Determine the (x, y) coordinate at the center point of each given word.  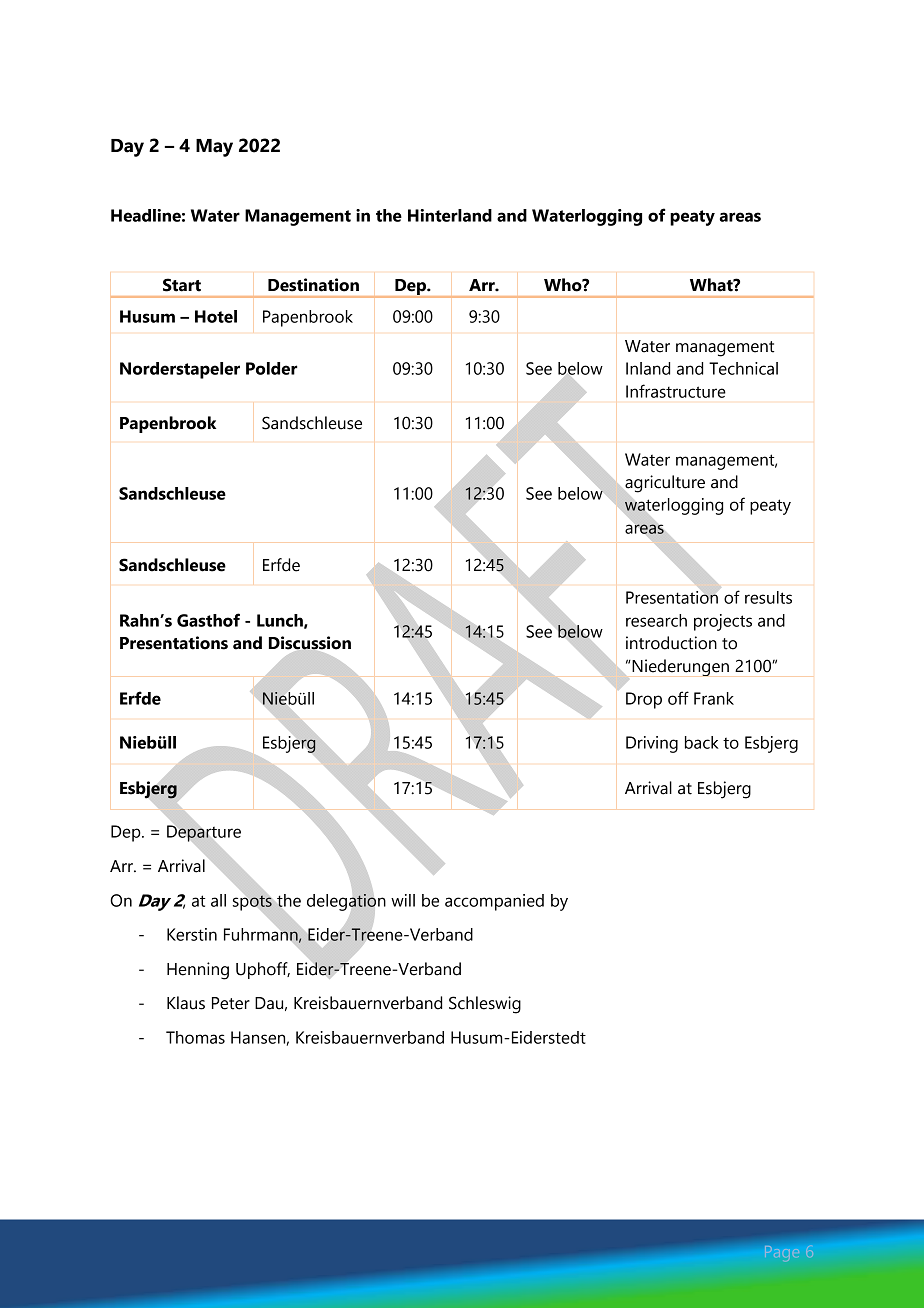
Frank (714, 698)
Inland (648, 368)
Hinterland (450, 215)
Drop (644, 700)
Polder (272, 368)
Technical (743, 368)
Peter (231, 1003)
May (214, 148)
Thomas (195, 1037)
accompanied (494, 902)
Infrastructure (676, 391)
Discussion (310, 643)
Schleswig (485, 1005)
